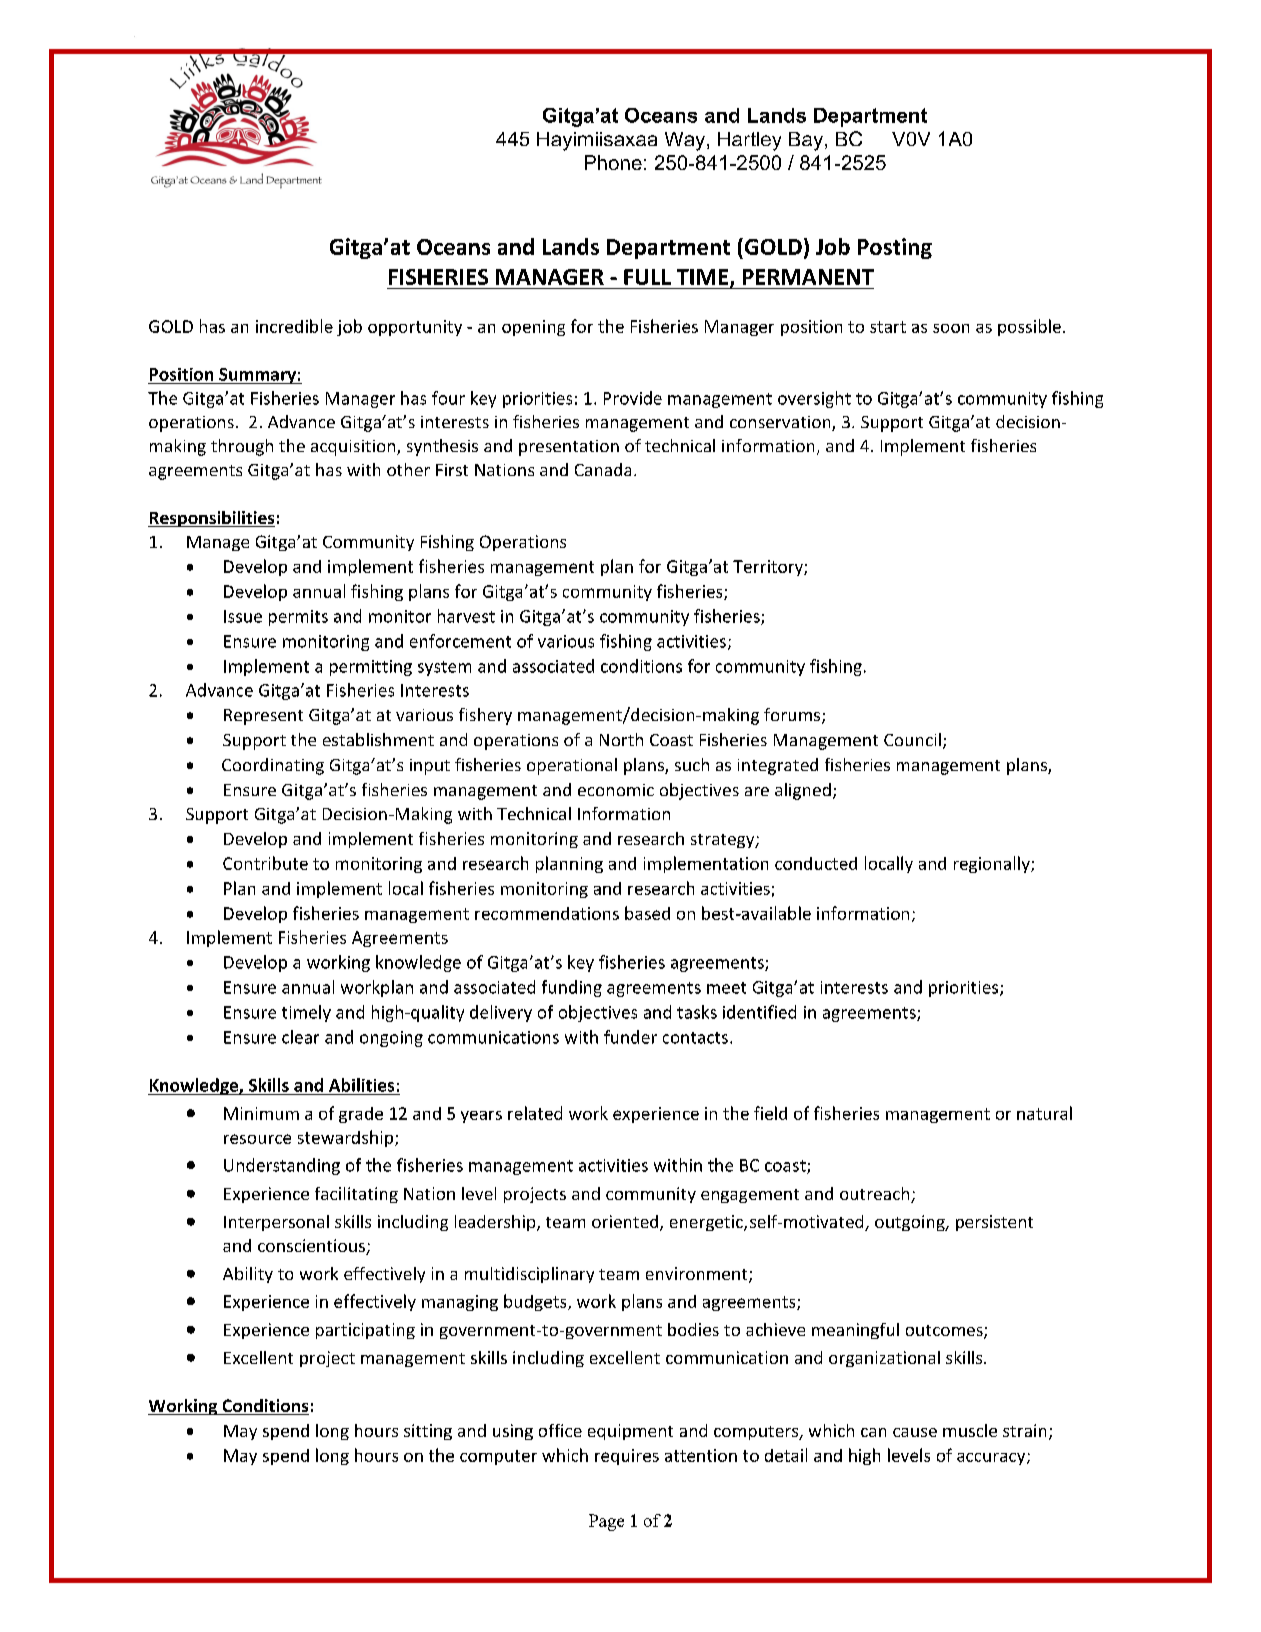 Image resolution: width=1261 pixels, height=1632 pixels. What do you see at coordinates (621, 739) in the document?
I see `North` at bounding box center [621, 739].
